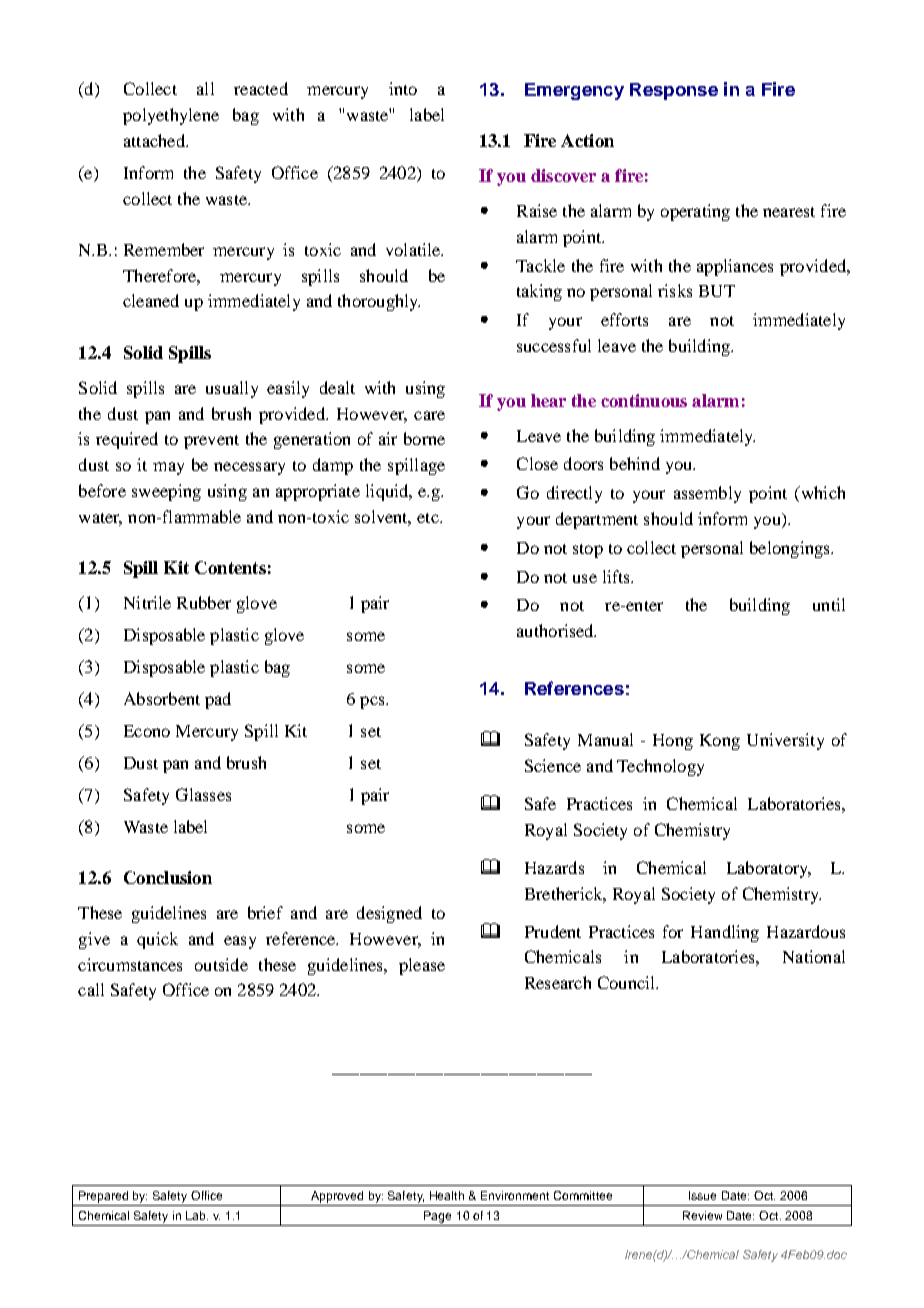 This document has width=924, height=1308. What do you see at coordinates (171, 116) in the document?
I see `polyethylene` at bounding box center [171, 116].
